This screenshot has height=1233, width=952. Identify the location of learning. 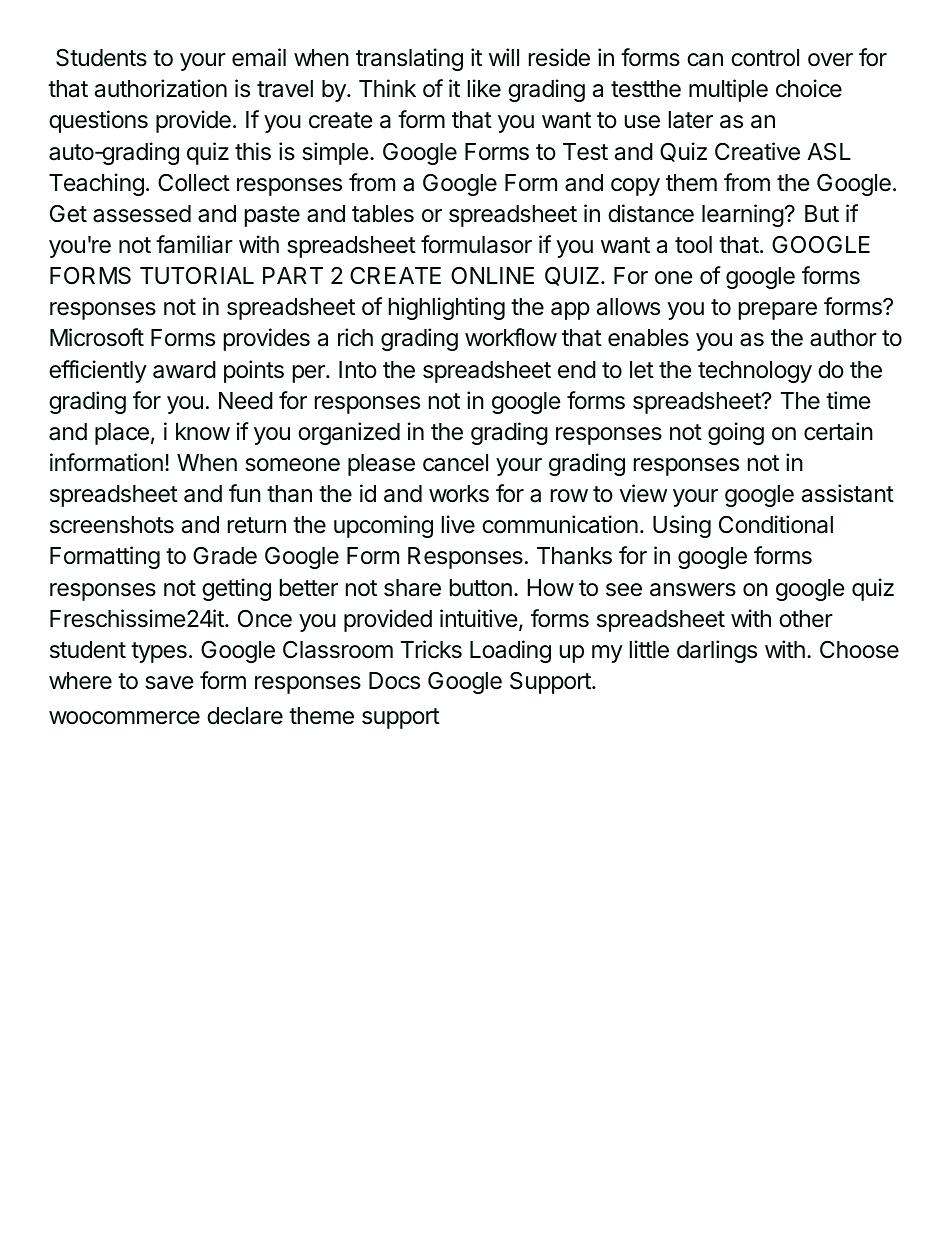
(743, 215).
